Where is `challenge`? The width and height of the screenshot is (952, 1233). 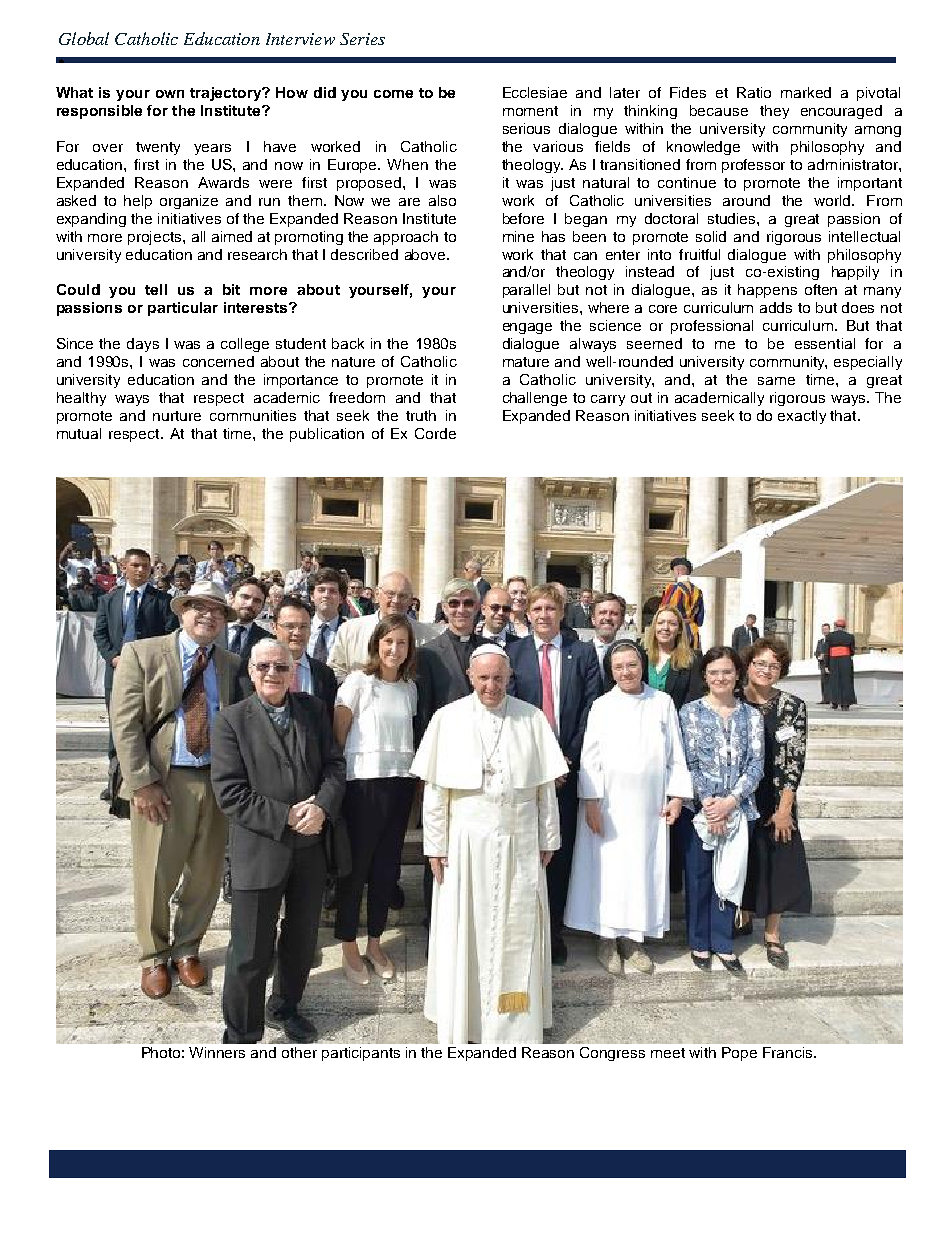
challenge is located at coordinates (535, 399).
